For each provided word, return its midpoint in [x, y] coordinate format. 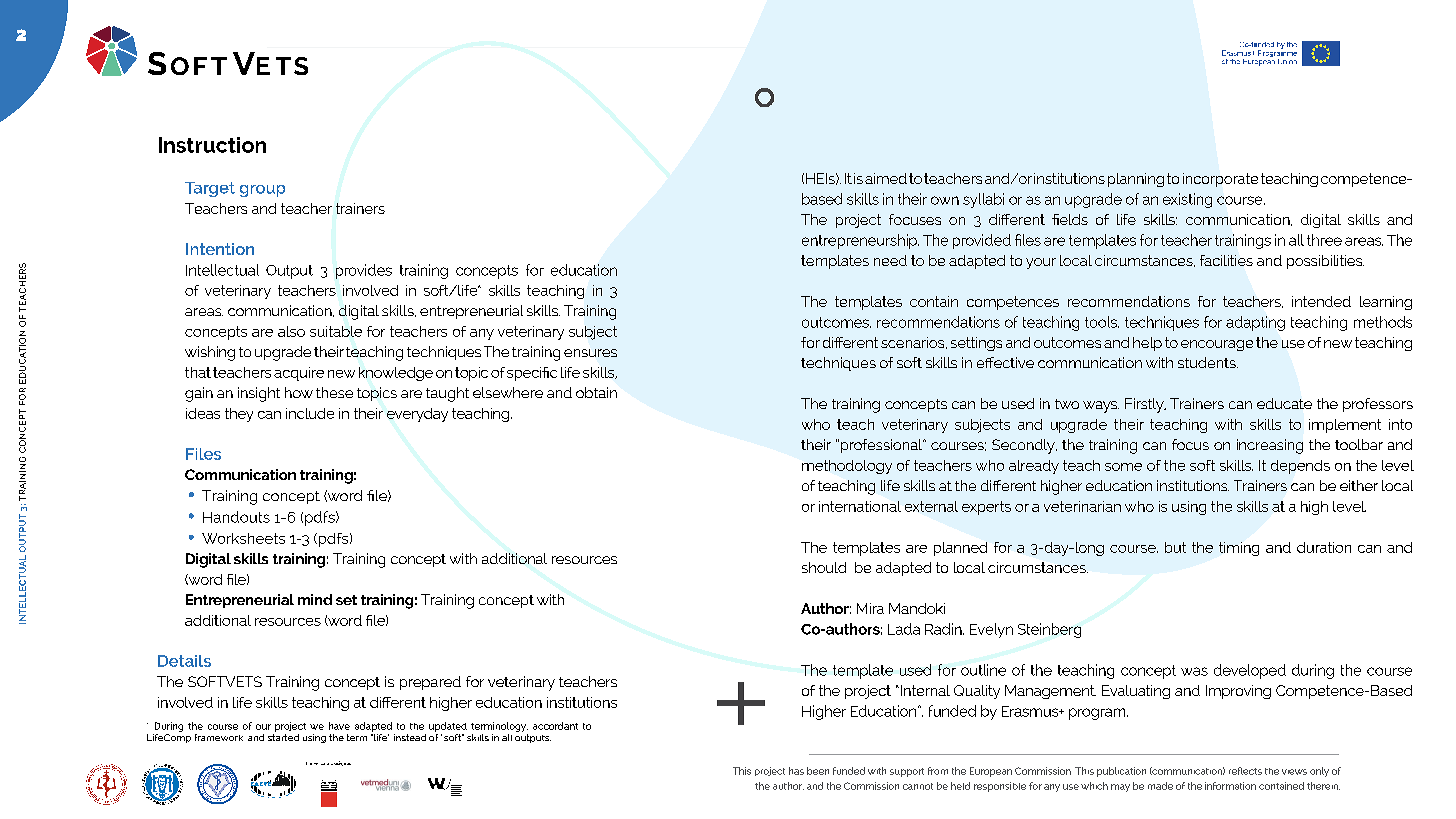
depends [1300, 467]
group [262, 191]
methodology [847, 467]
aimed [886, 178]
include [310, 413]
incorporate [1220, 180]
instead [410, 737]
